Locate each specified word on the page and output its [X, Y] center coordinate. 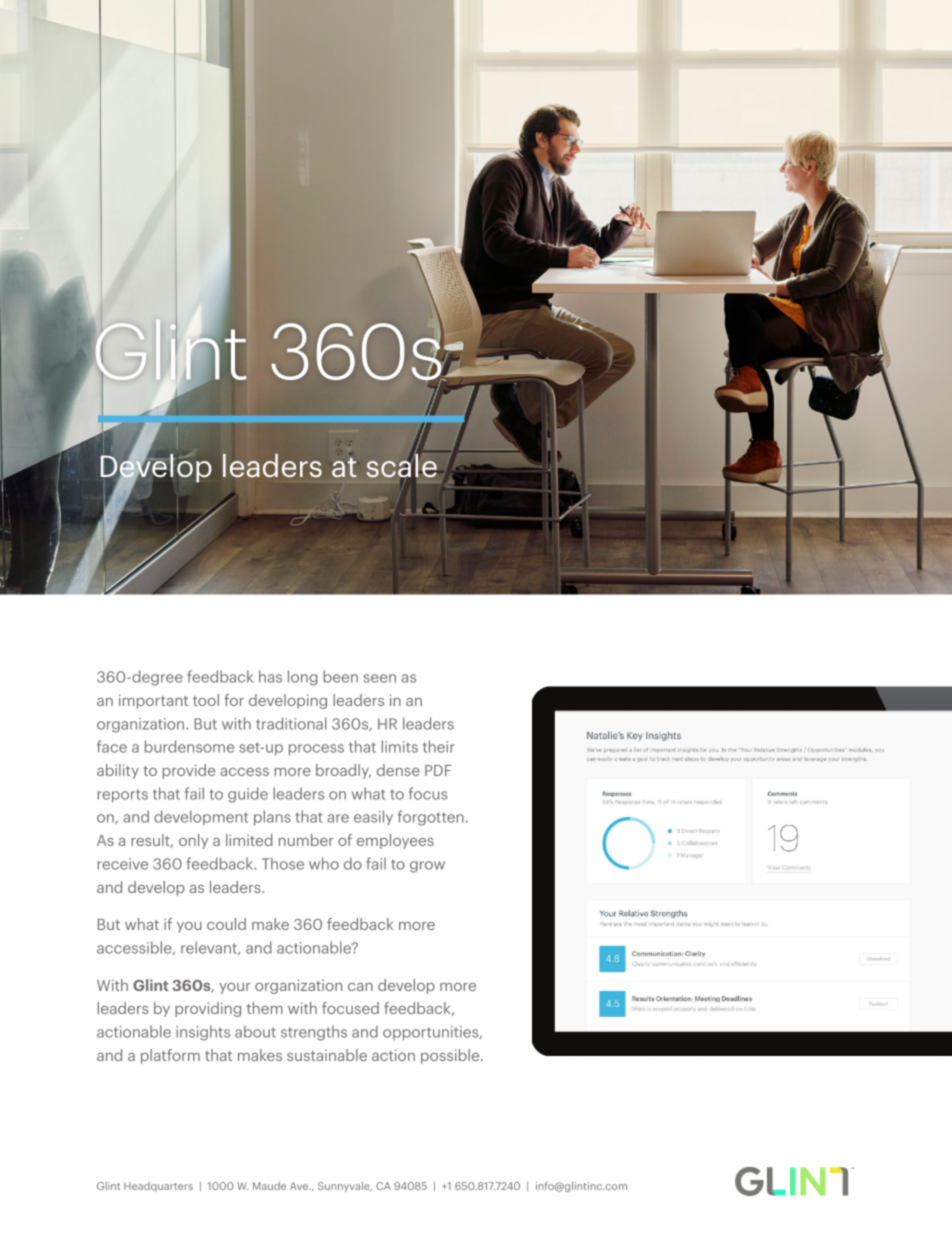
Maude [269, 1186]
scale [403, 466]
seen [379, 678]
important [153, 701]
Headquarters [158, 1187]
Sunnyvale [345, 1186]
